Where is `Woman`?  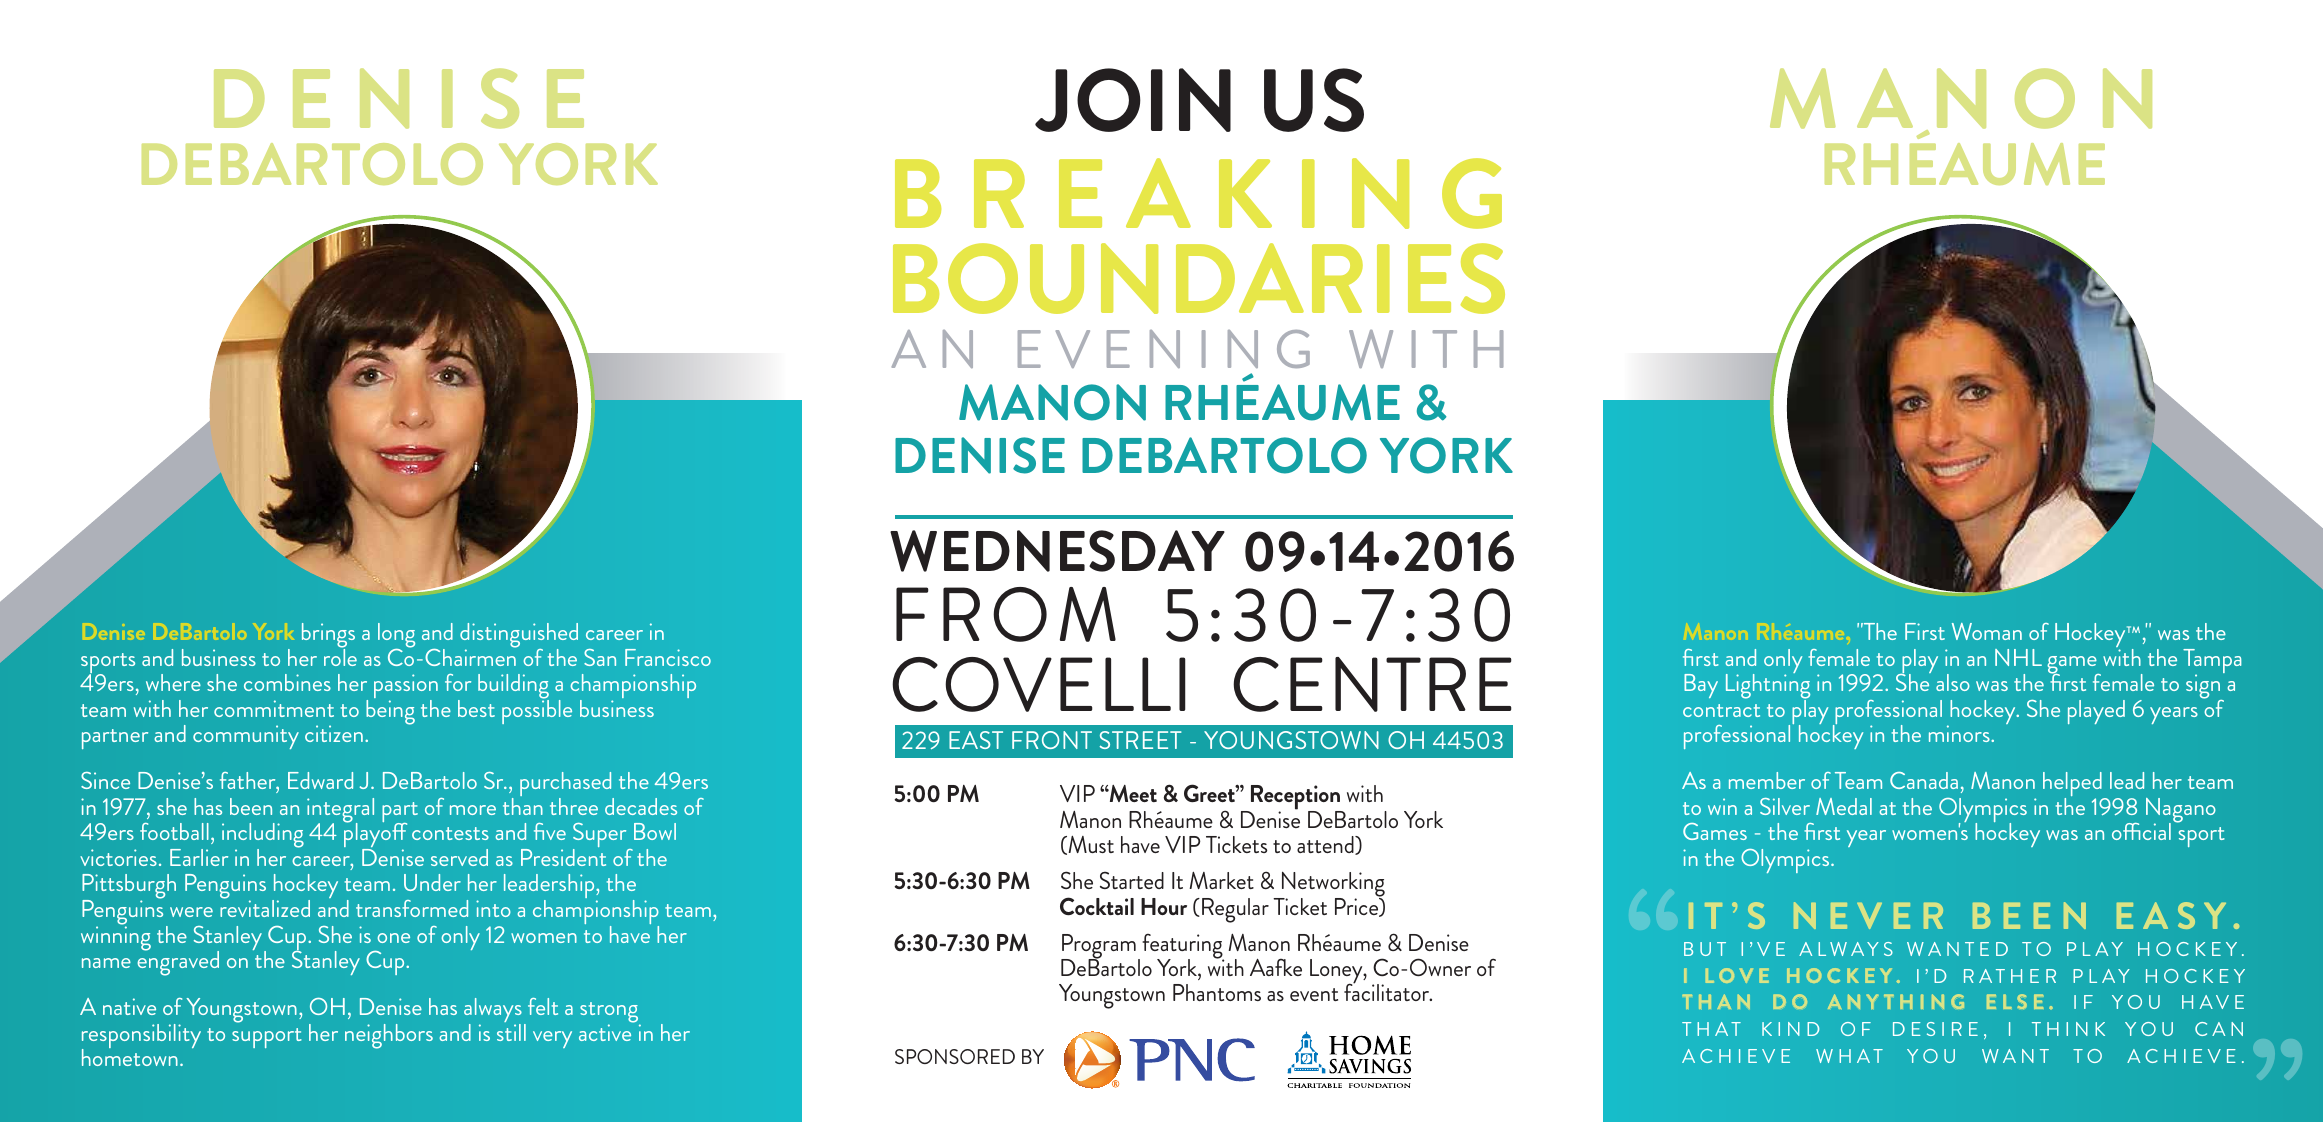
Woman is located at coordinates (1987, 631).
